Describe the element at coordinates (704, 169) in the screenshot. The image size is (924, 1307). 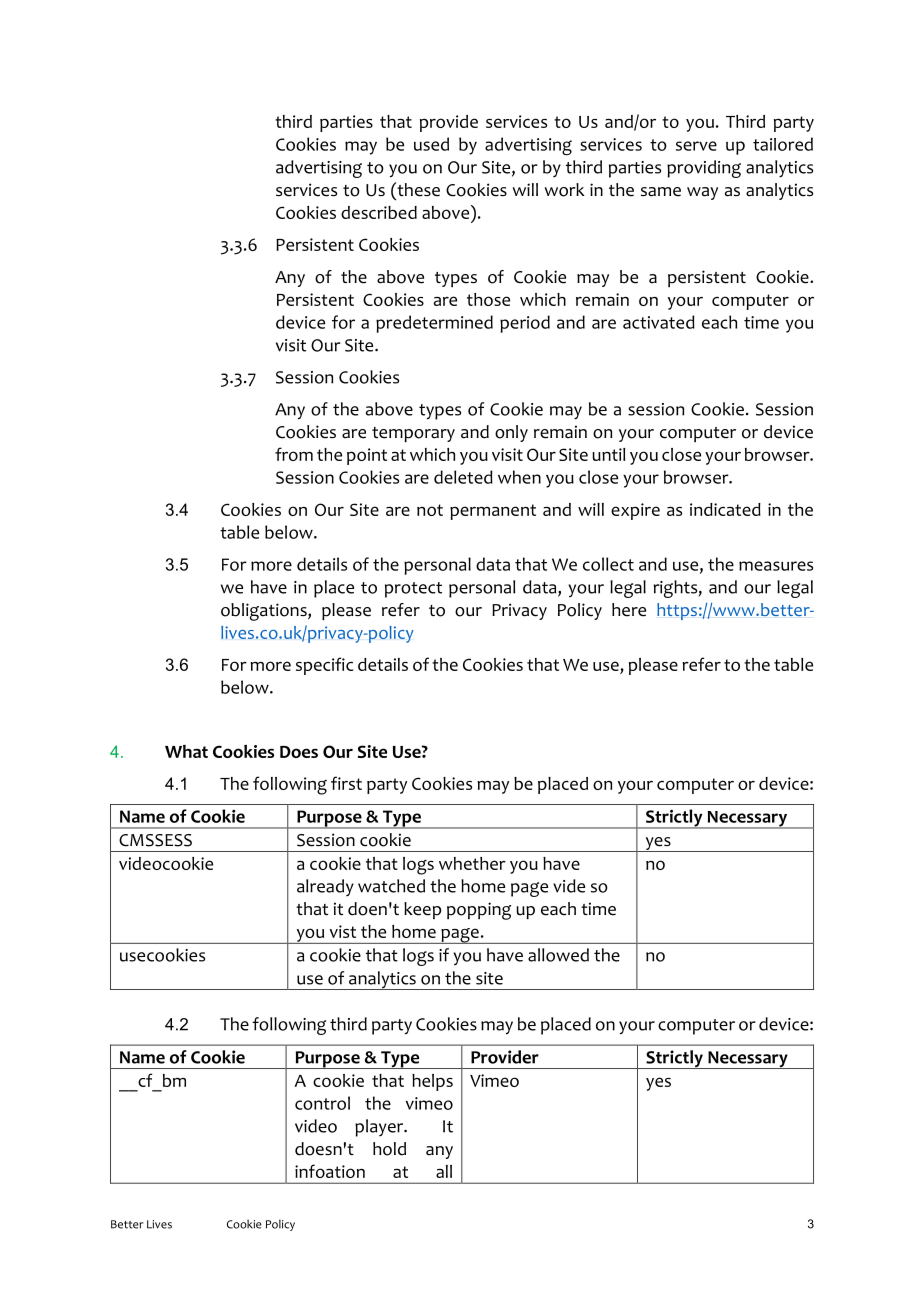
I see `providing` at that location.
